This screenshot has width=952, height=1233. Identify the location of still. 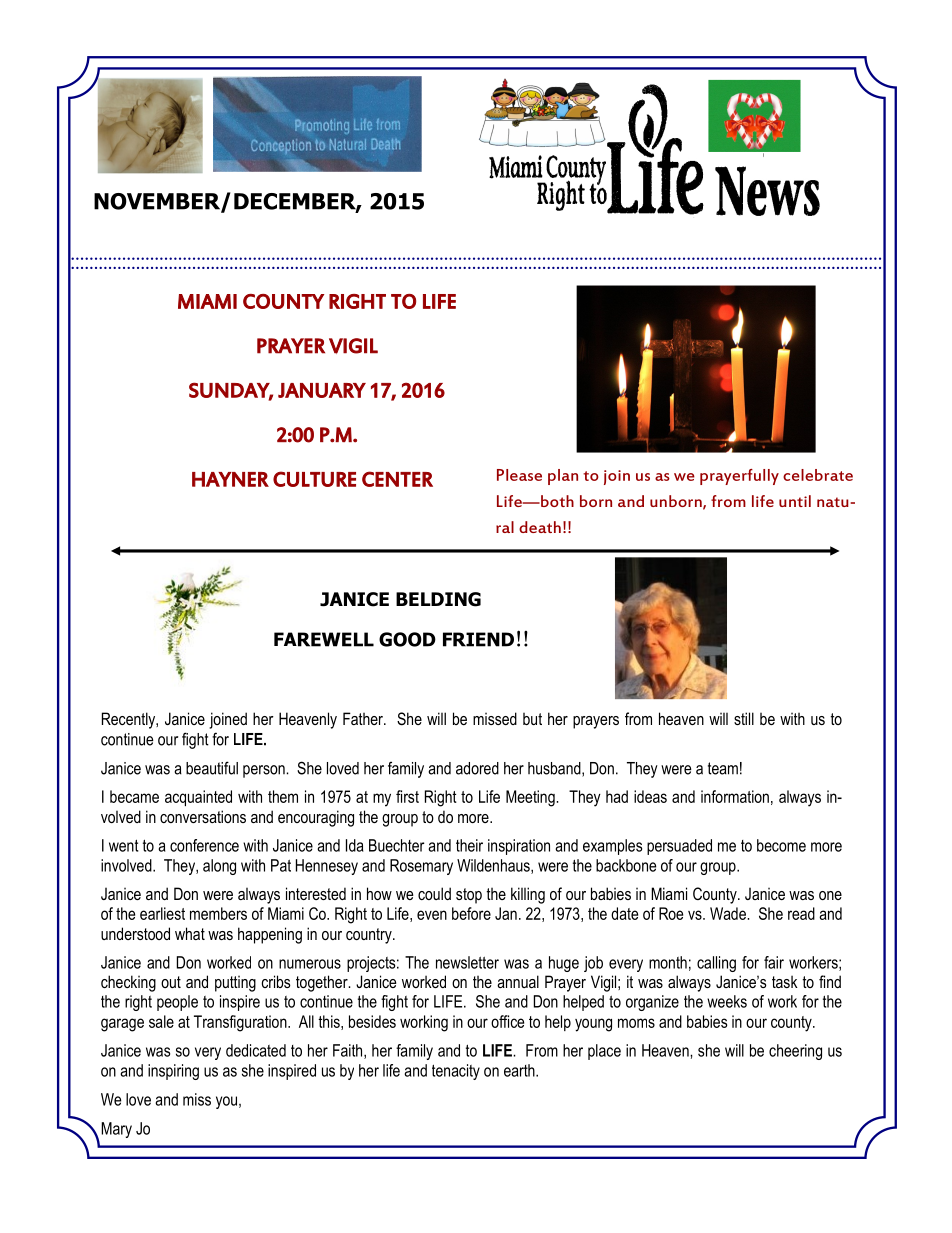
(744, 718).
